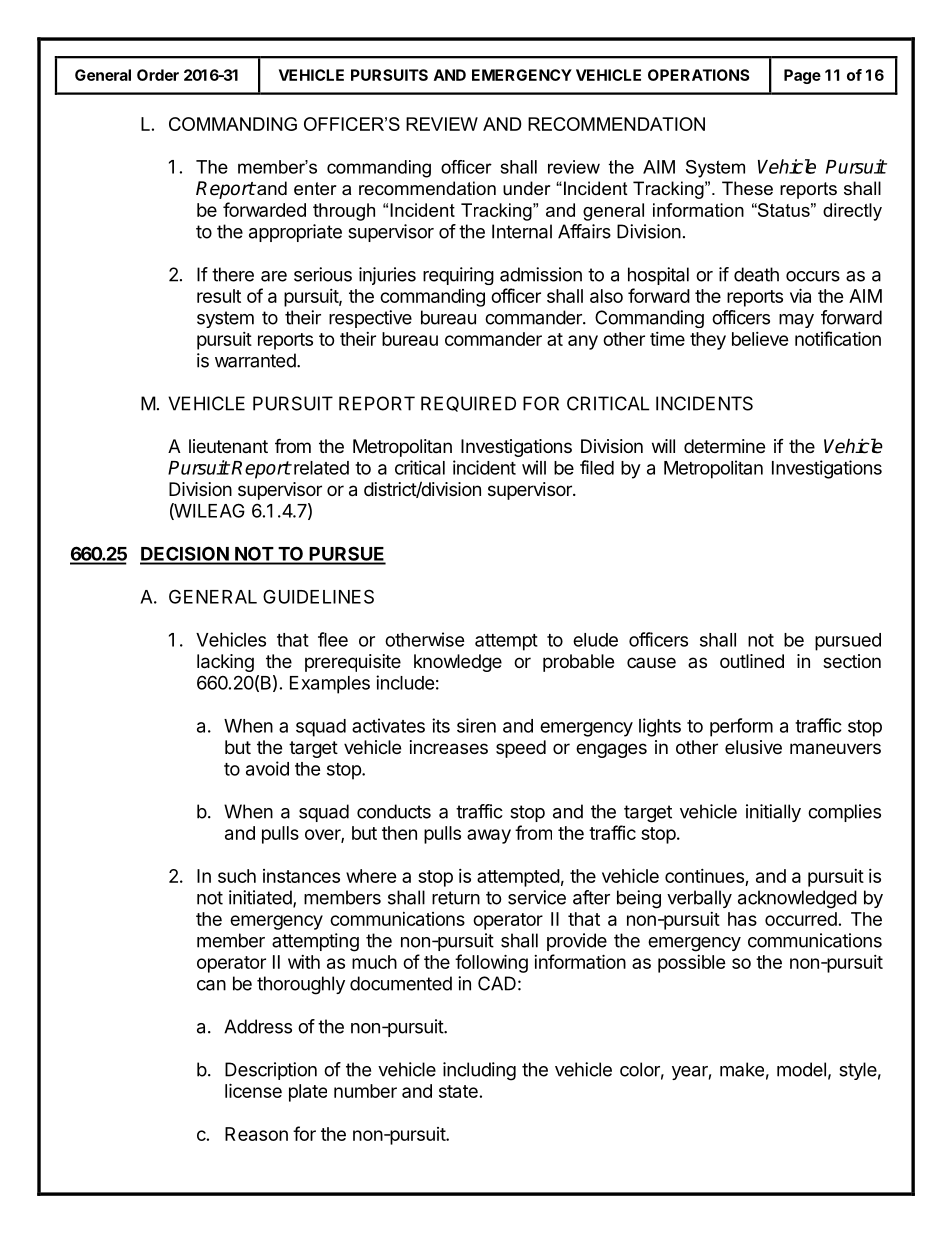  What do you see at coordinates (158, 75) in the image?
I see `Order` at bounding box center [158, 75].
